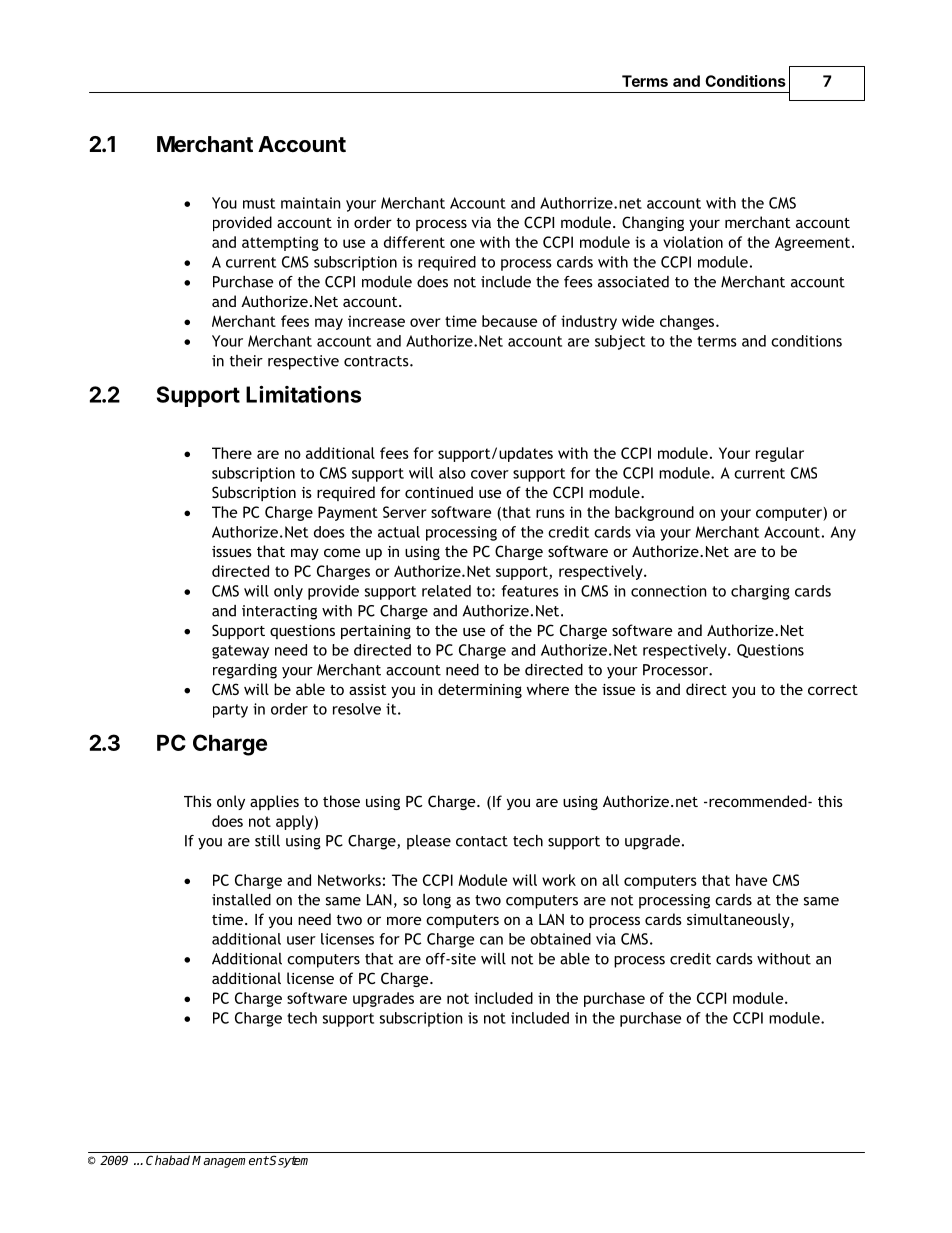 The image size is (952, 1233). What do you see at coordinates (342, 552) in the screenshot?
I see `come` at bounding box center [342, 552].
